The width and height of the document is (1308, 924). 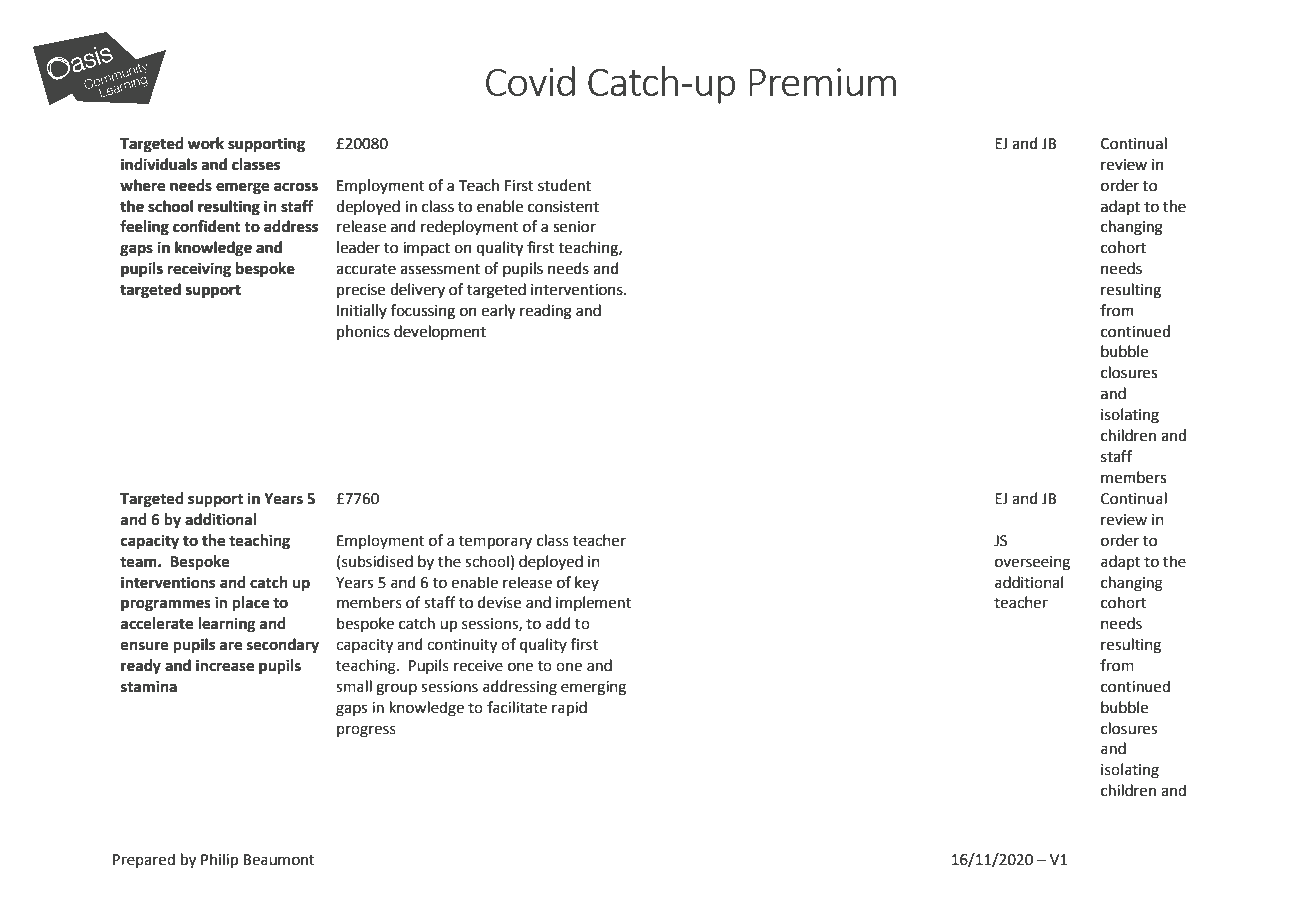 What do you see at coordinates (498, 311) in the document?
I see `early` at bounding box center [498, 311].
